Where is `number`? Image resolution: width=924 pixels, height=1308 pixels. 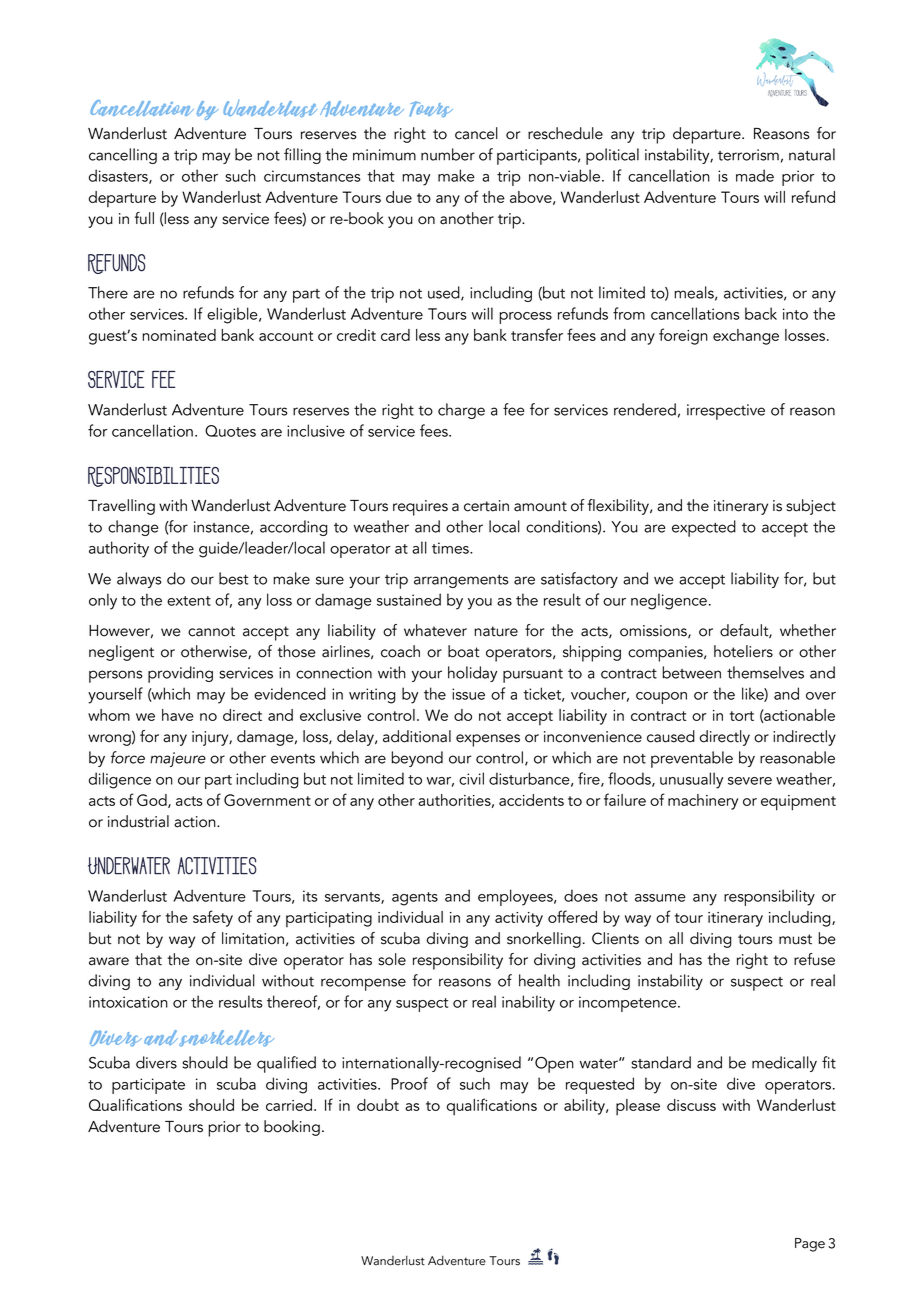
number is located at coordinates (448, 154).
